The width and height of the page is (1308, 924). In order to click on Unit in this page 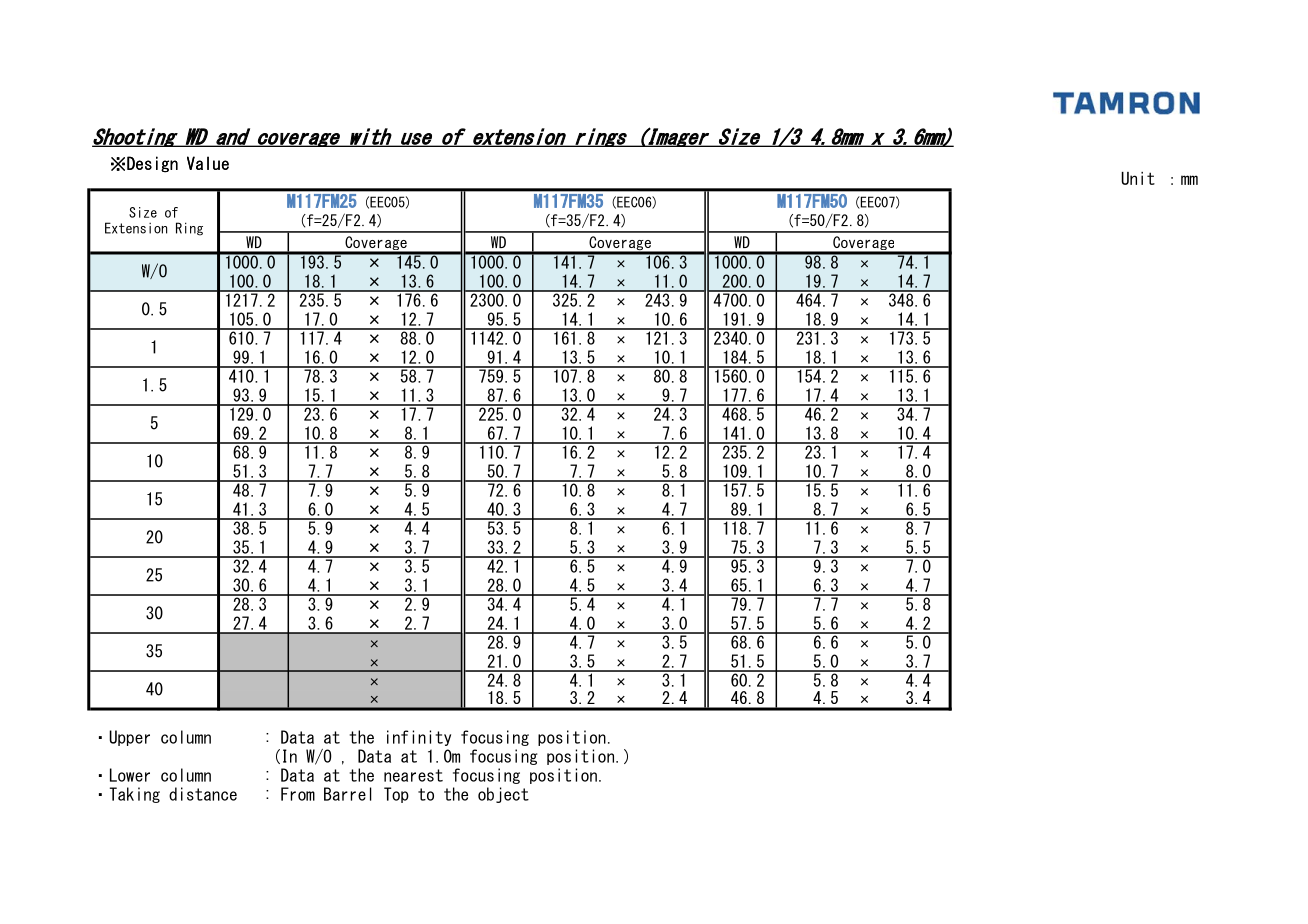, I will do `click(1138, 178)`.
